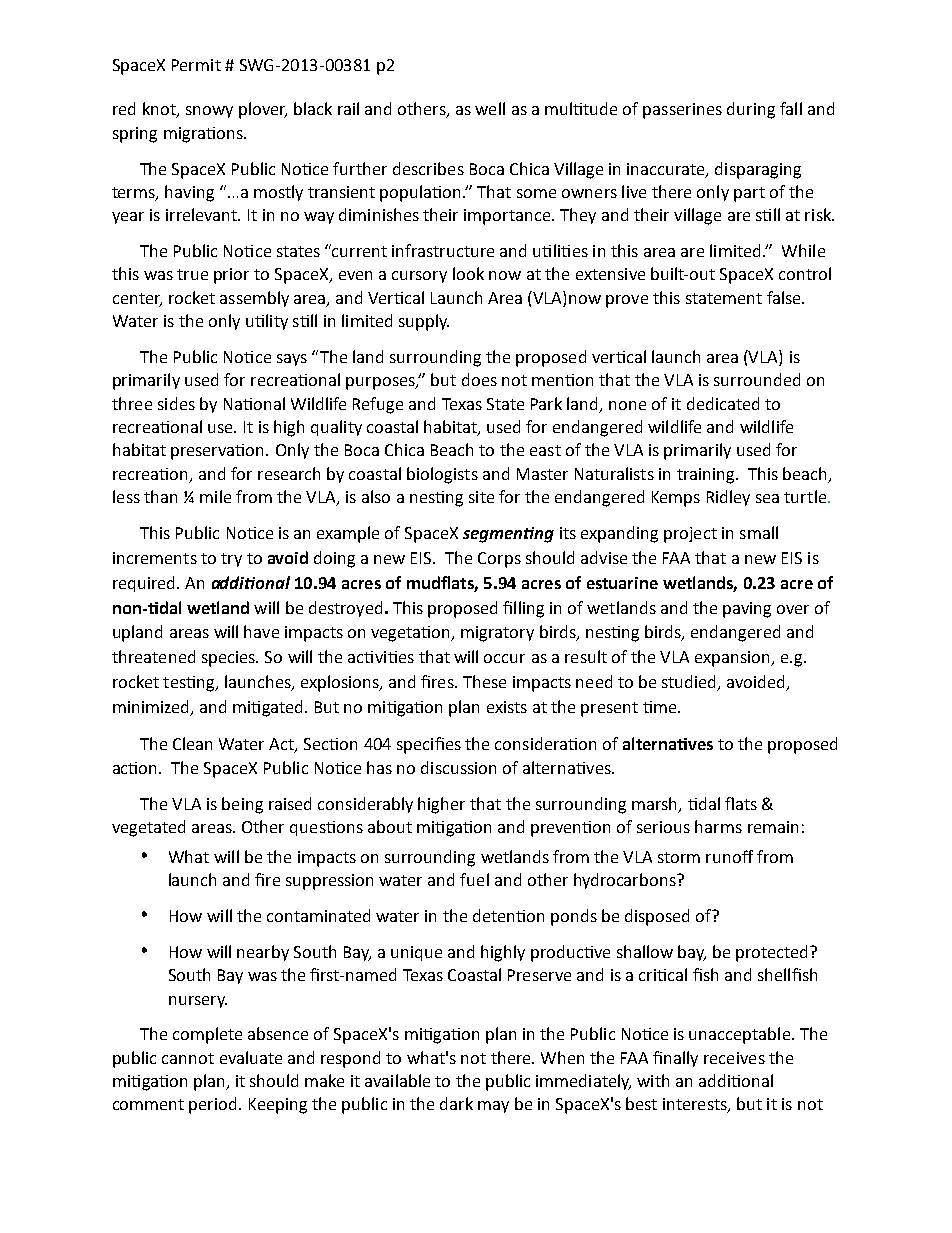 The width and height of the image is (952, 1233). What do you see at coordinates (751, 110) in the image?
I see `during` at bounding box center [751, 110].
